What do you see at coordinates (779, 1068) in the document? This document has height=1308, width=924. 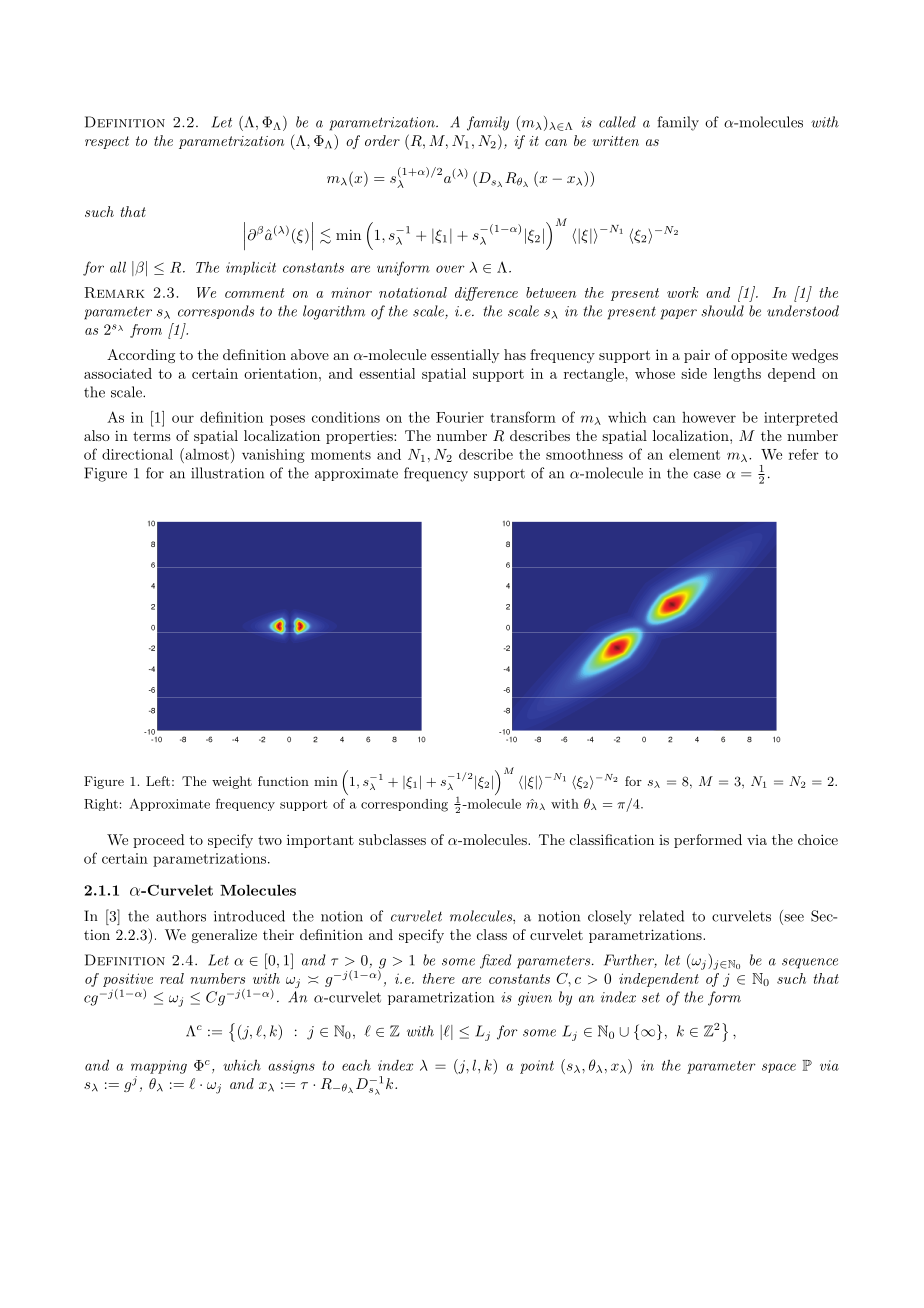 I see `space` at bounding box center [779, 1068].
